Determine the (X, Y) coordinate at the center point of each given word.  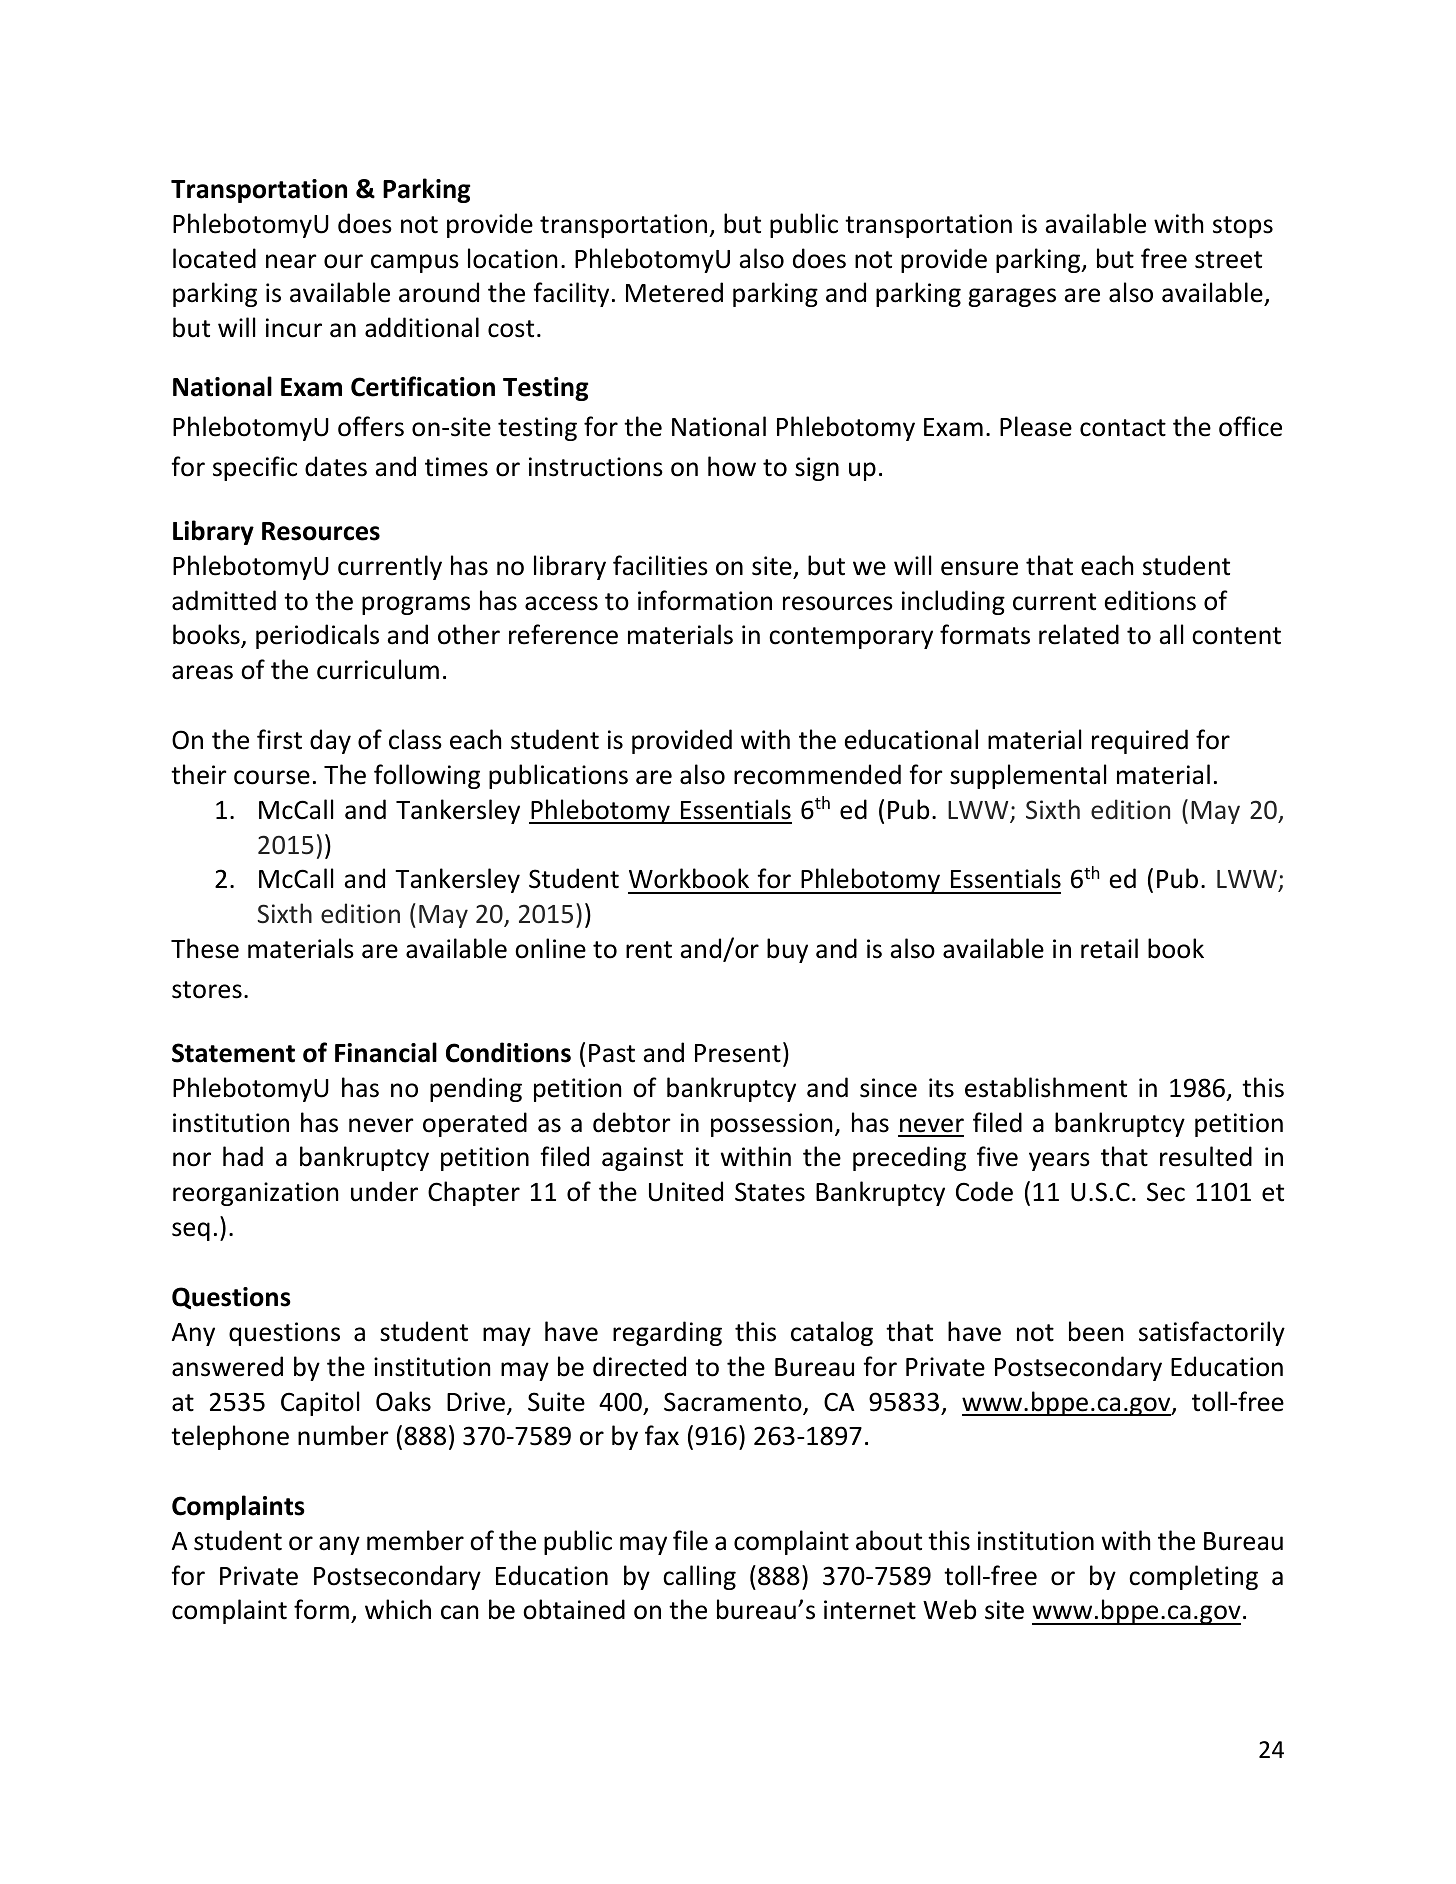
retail (1109, 948)
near (291, 261)
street (1228, 260)
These (205, 948)
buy (787, 950)
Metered (674, 292)
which (398, 1609)
